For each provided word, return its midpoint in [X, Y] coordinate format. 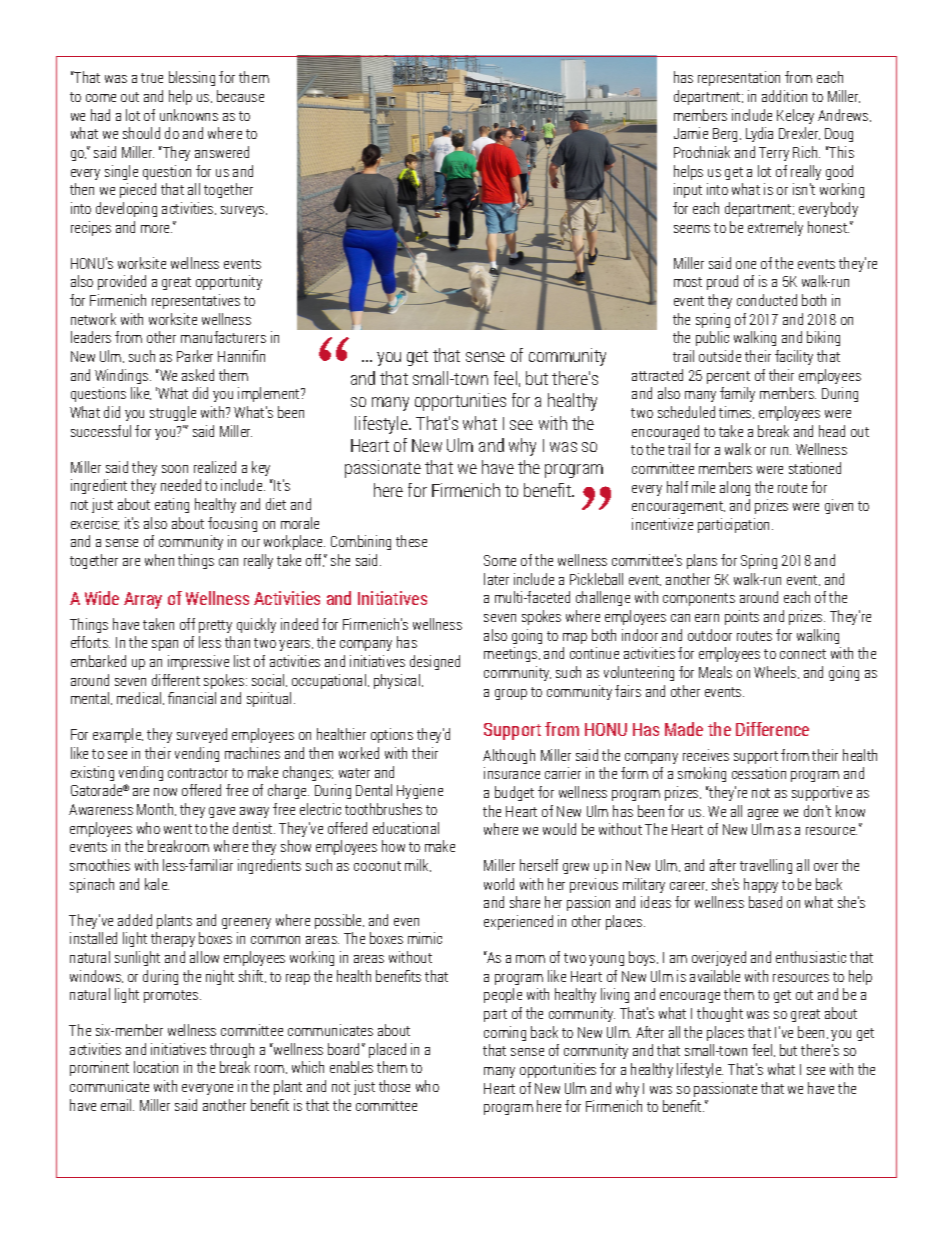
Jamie [691, 133]
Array [143, 600]
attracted [657, 375]
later [496, 579]
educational [406, 828]
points [742, 617]
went [178, 829]
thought [720, 1014]
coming [505, 1033]
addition [784, 96]
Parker [195, 356]
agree [763, 814]
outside [720, 356]
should [141, 133]
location [156, 1067]
